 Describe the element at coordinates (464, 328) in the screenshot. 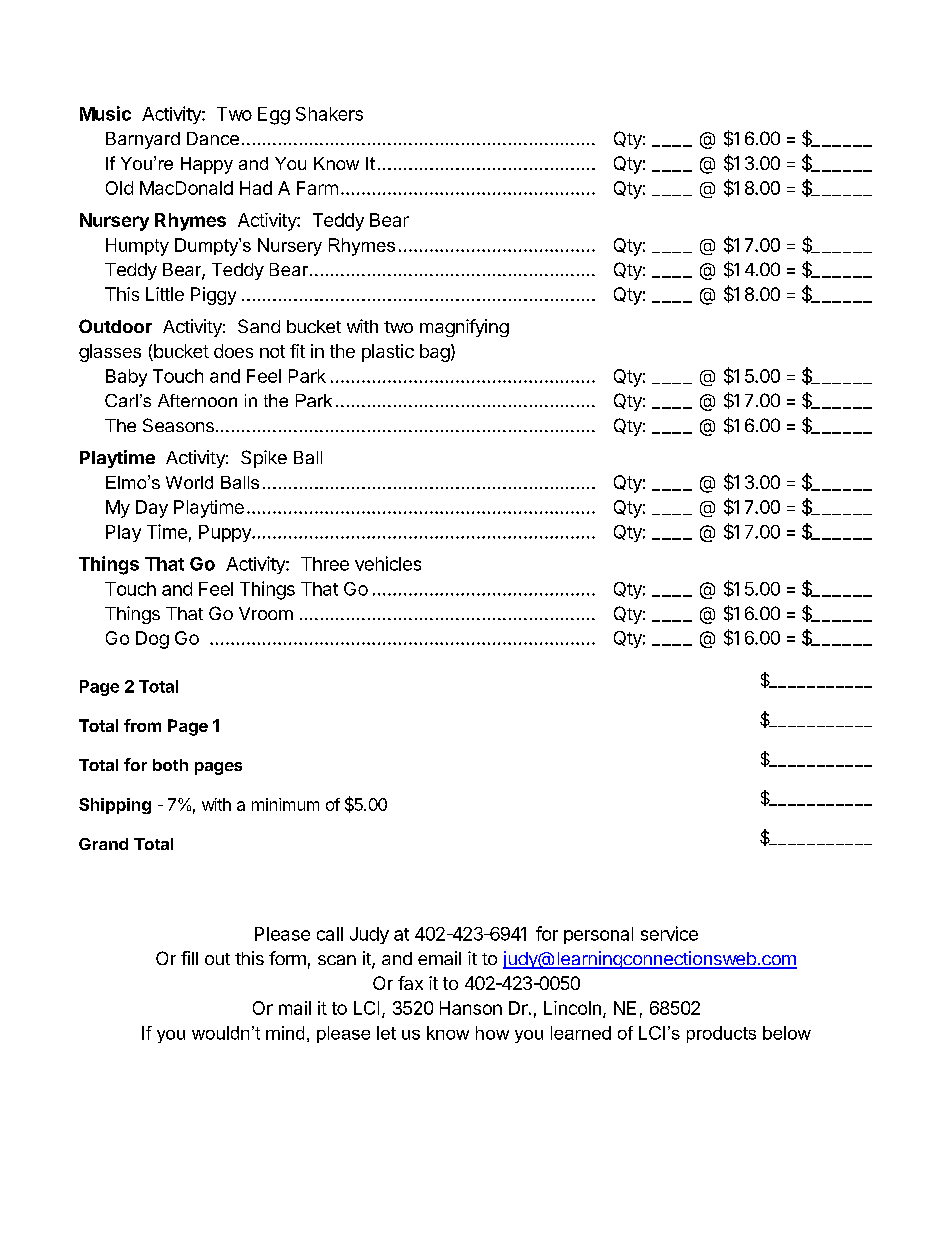

I see `magnifying` at that location.
